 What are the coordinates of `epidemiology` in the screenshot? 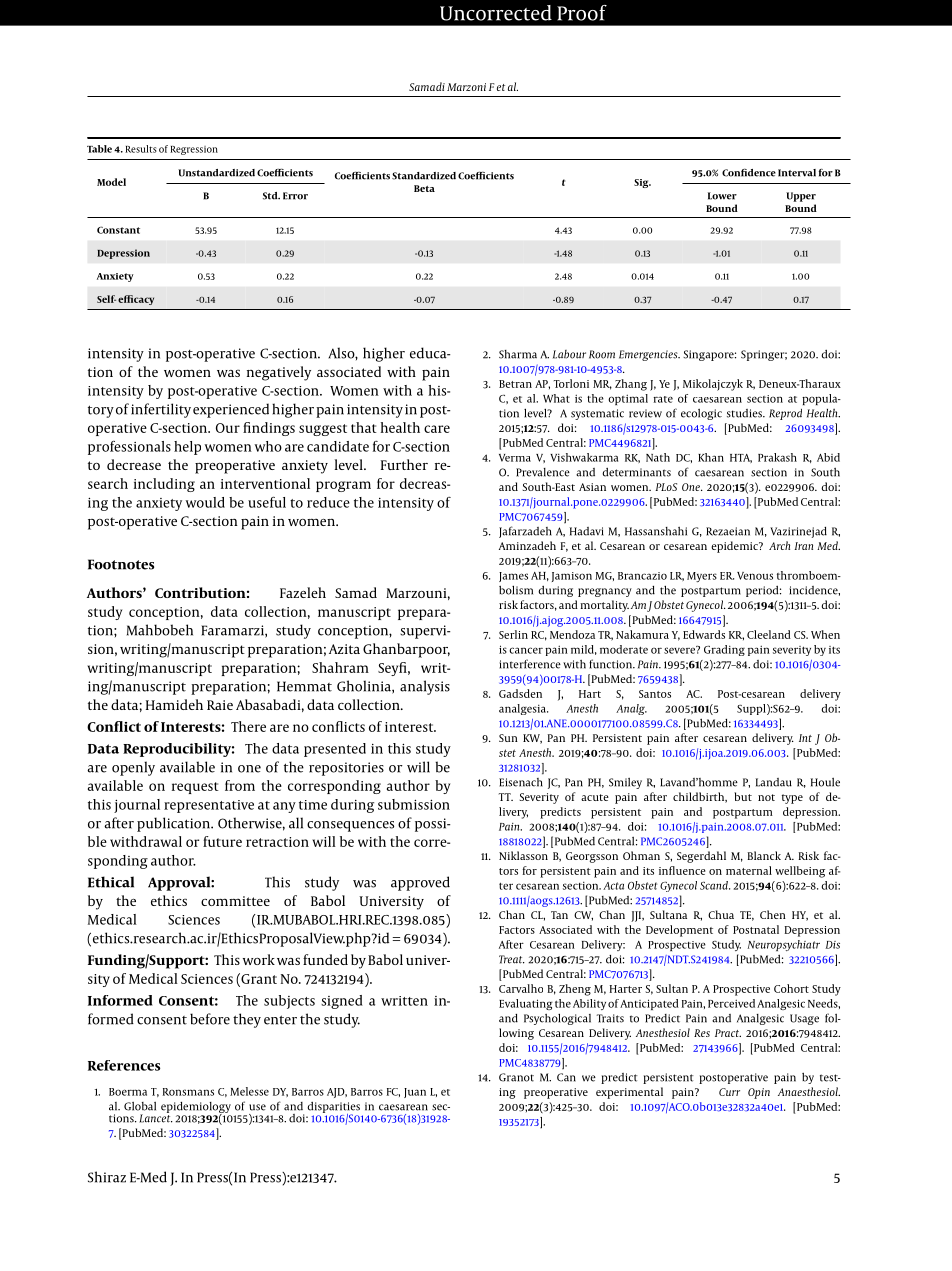 It's located at (196, 1108).
